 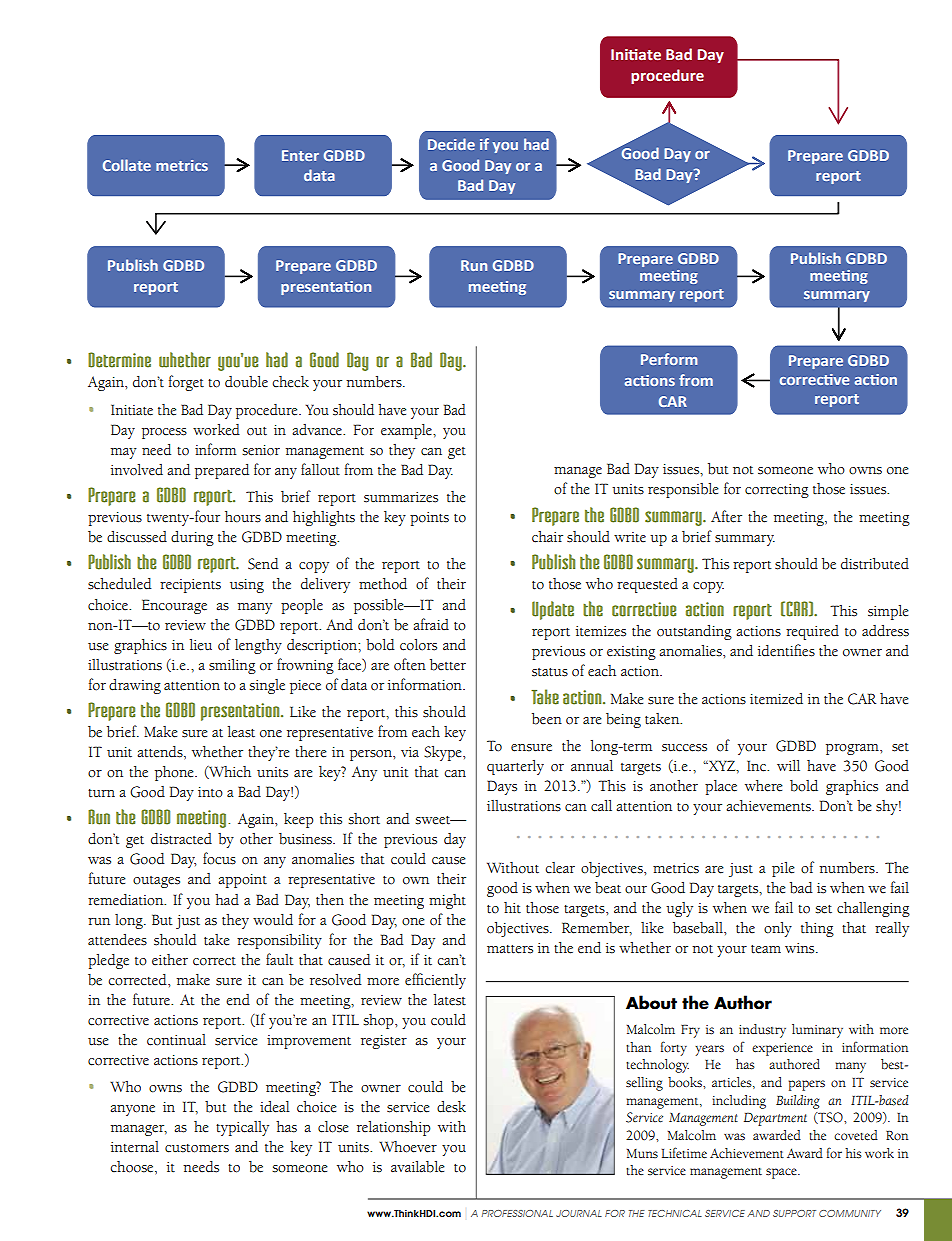 I want to click on Perform, so click(x=669, y=359).
